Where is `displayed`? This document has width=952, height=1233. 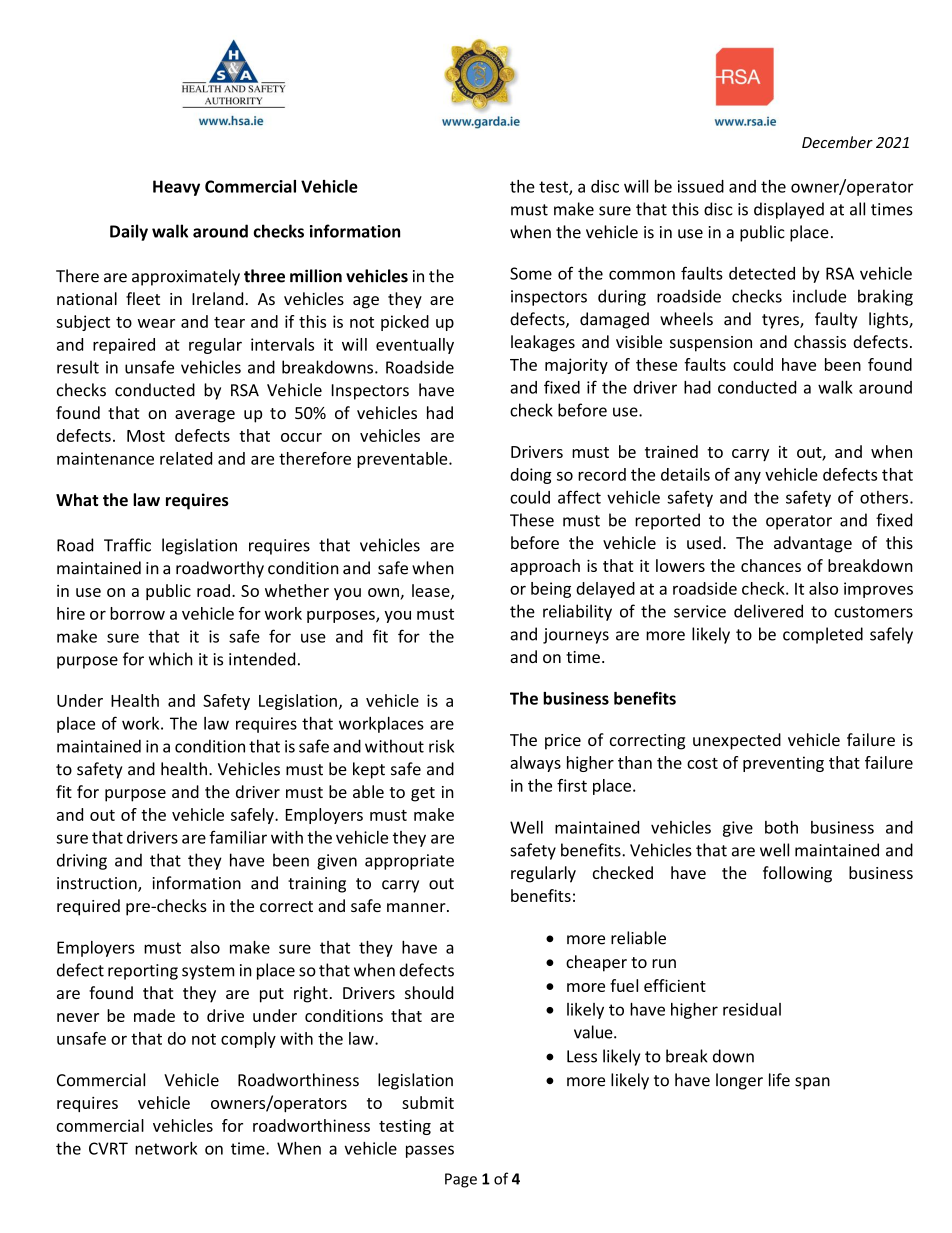 displayed is located at coordinates (789, 210).
